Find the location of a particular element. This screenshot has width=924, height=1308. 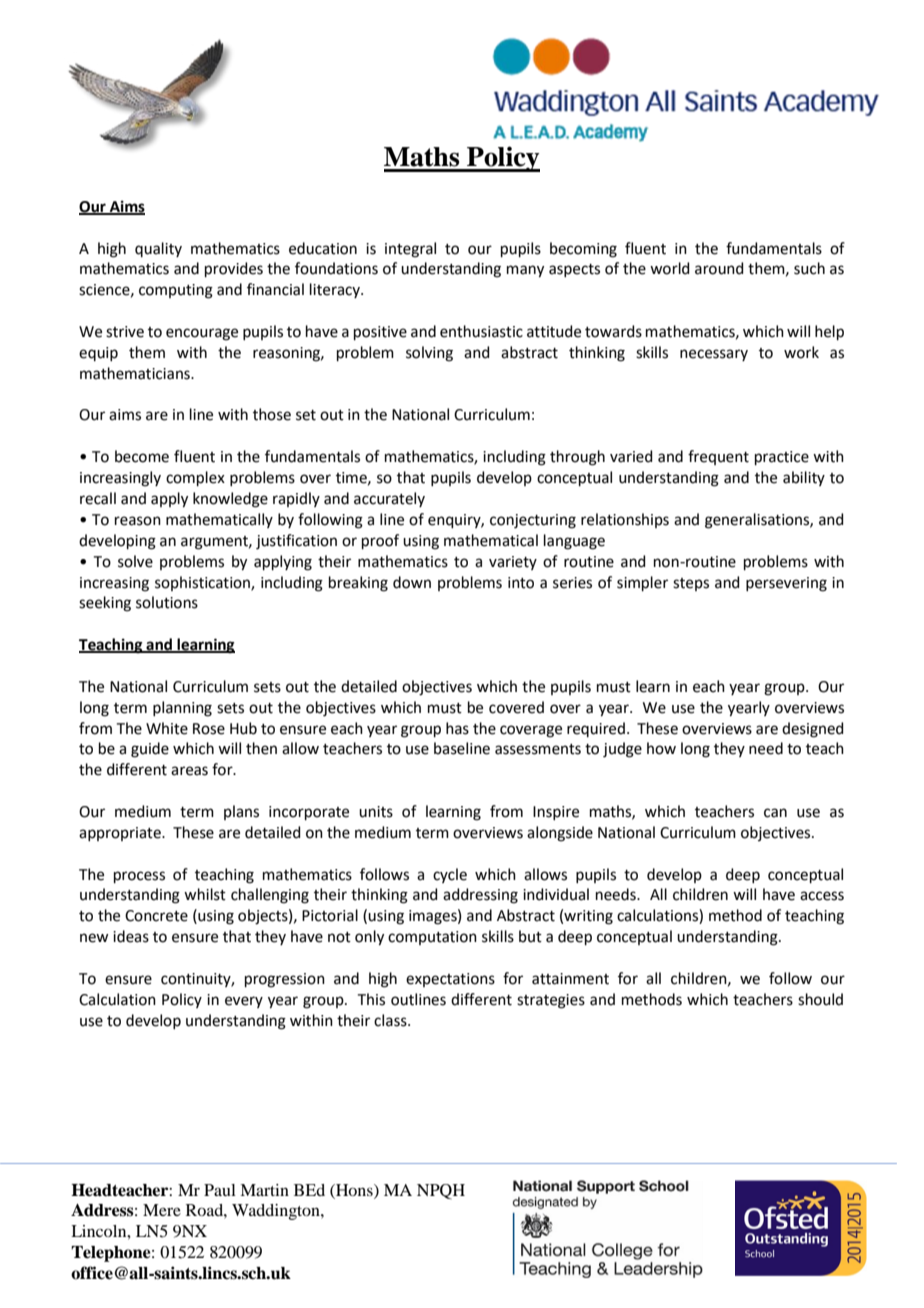

computing is located at coordinates (176, 291).
